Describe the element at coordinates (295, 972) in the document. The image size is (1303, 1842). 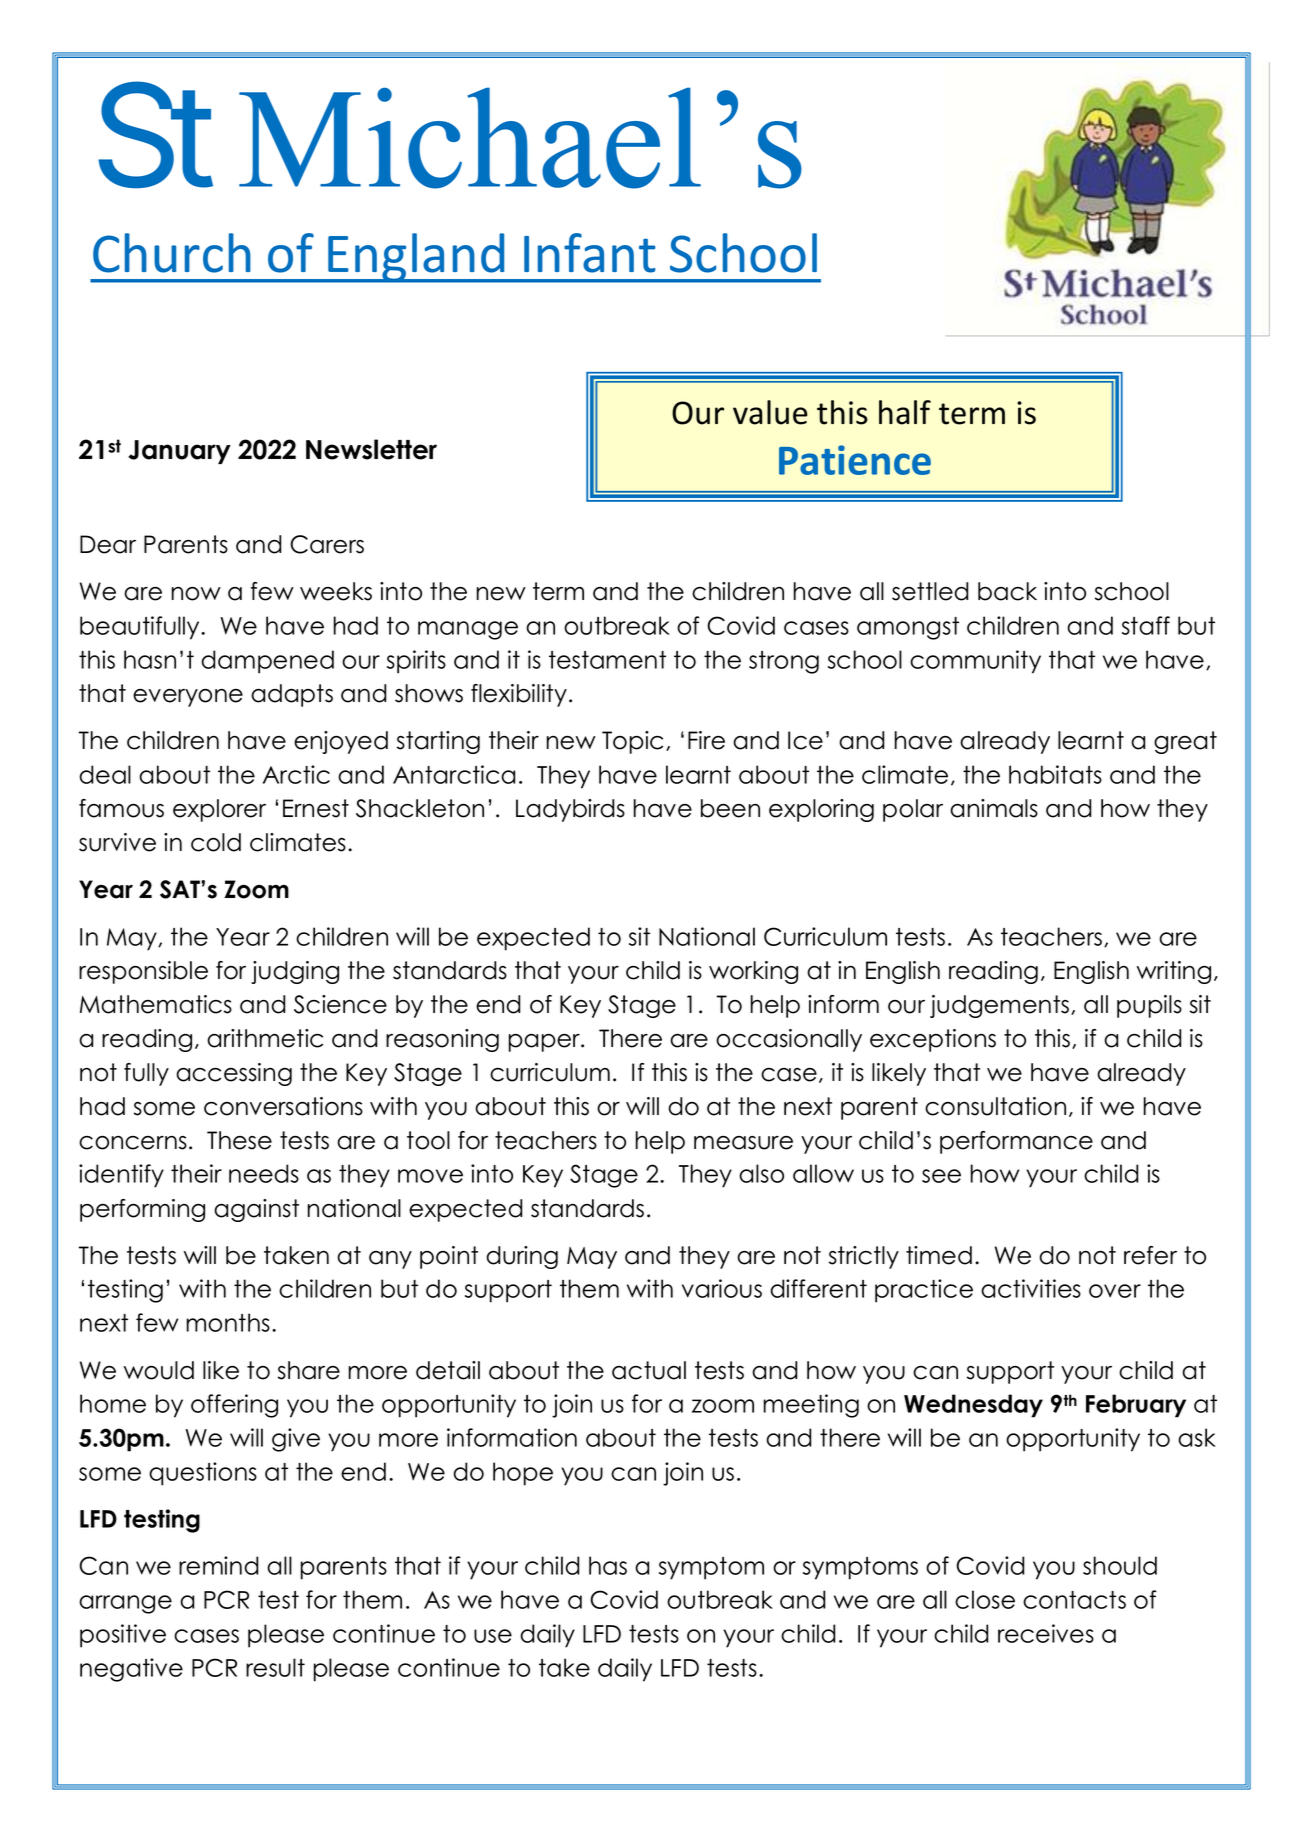
I see `judging` at that location.
